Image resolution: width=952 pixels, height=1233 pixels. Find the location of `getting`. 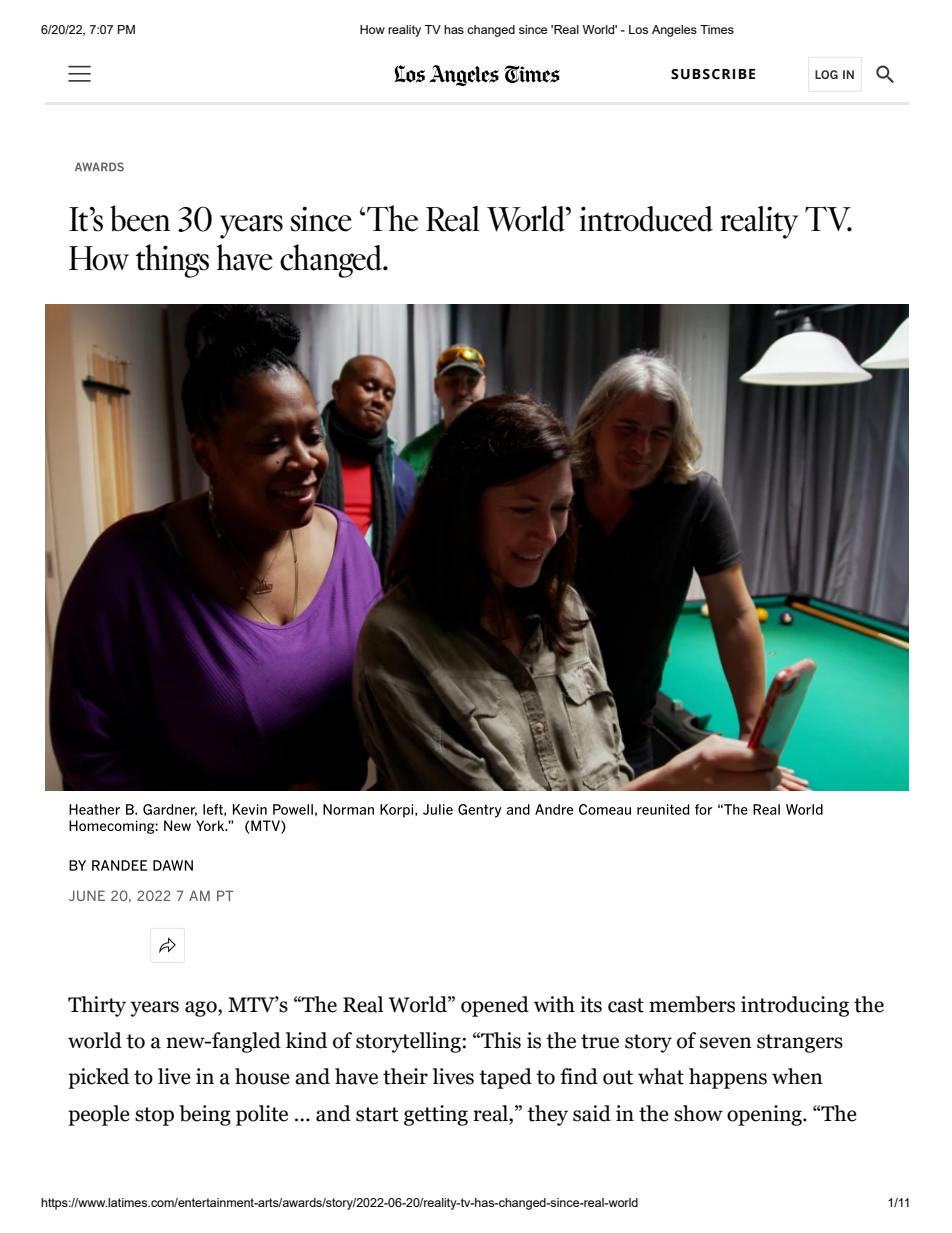

getting is located at coordinates (436, 1115).
